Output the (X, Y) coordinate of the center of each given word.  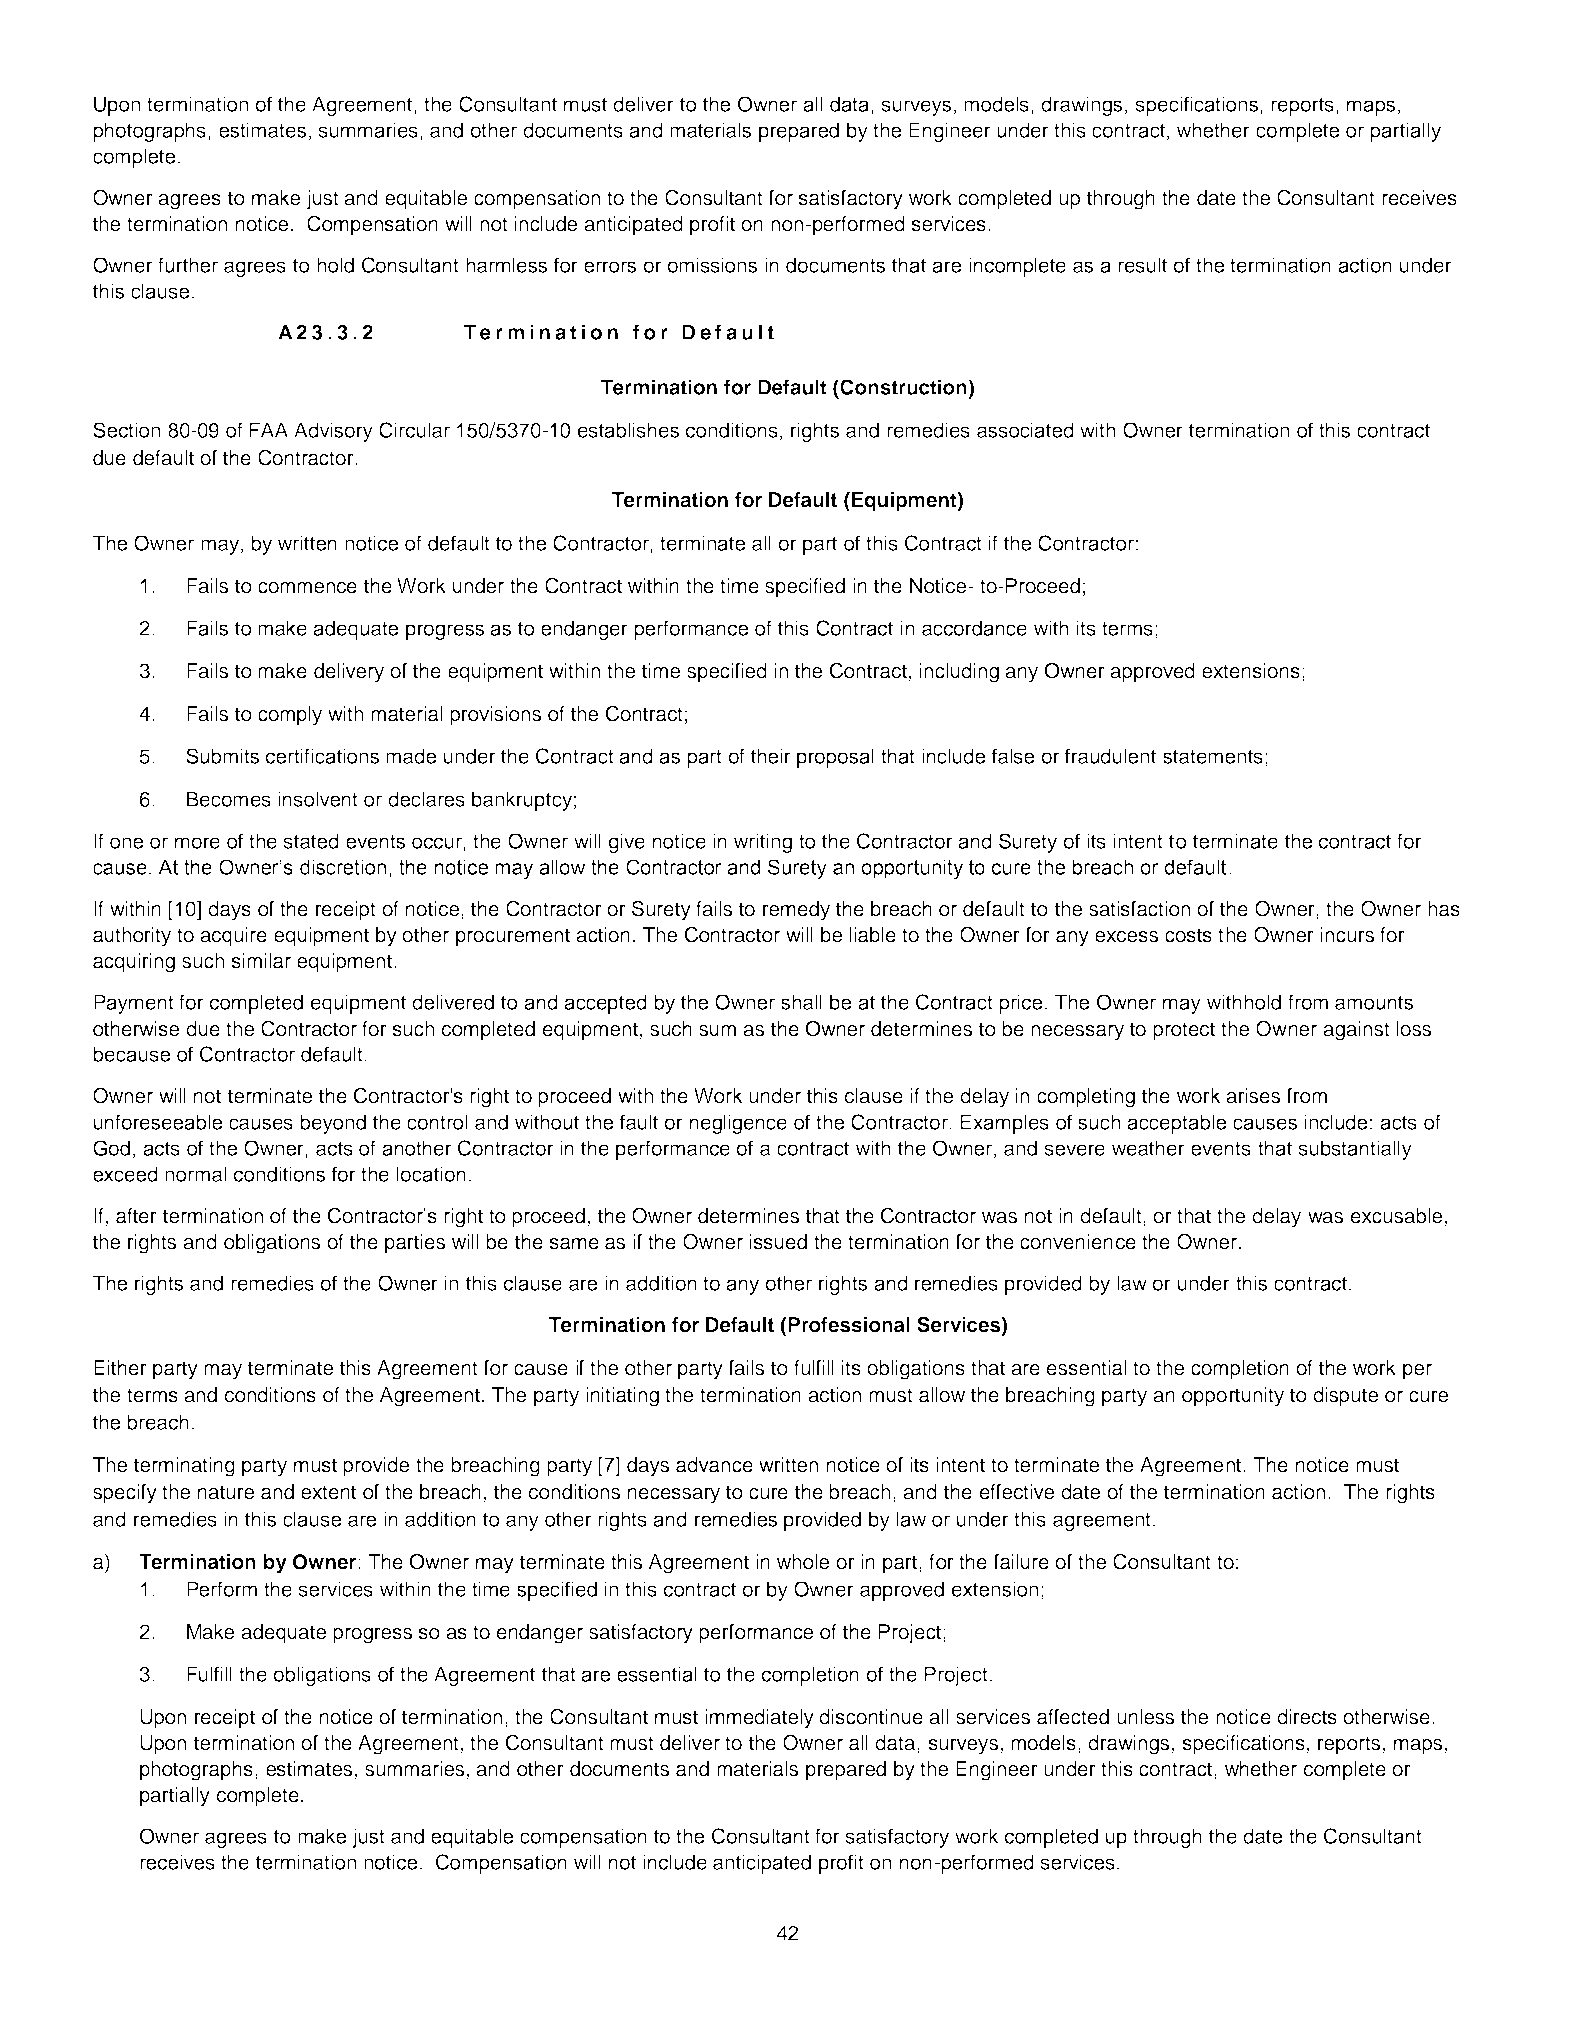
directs (1307, 1717)
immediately (759, 1719)
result (1142, 265)
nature (226, 1492)
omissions (712, 265)
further (188, 265)
